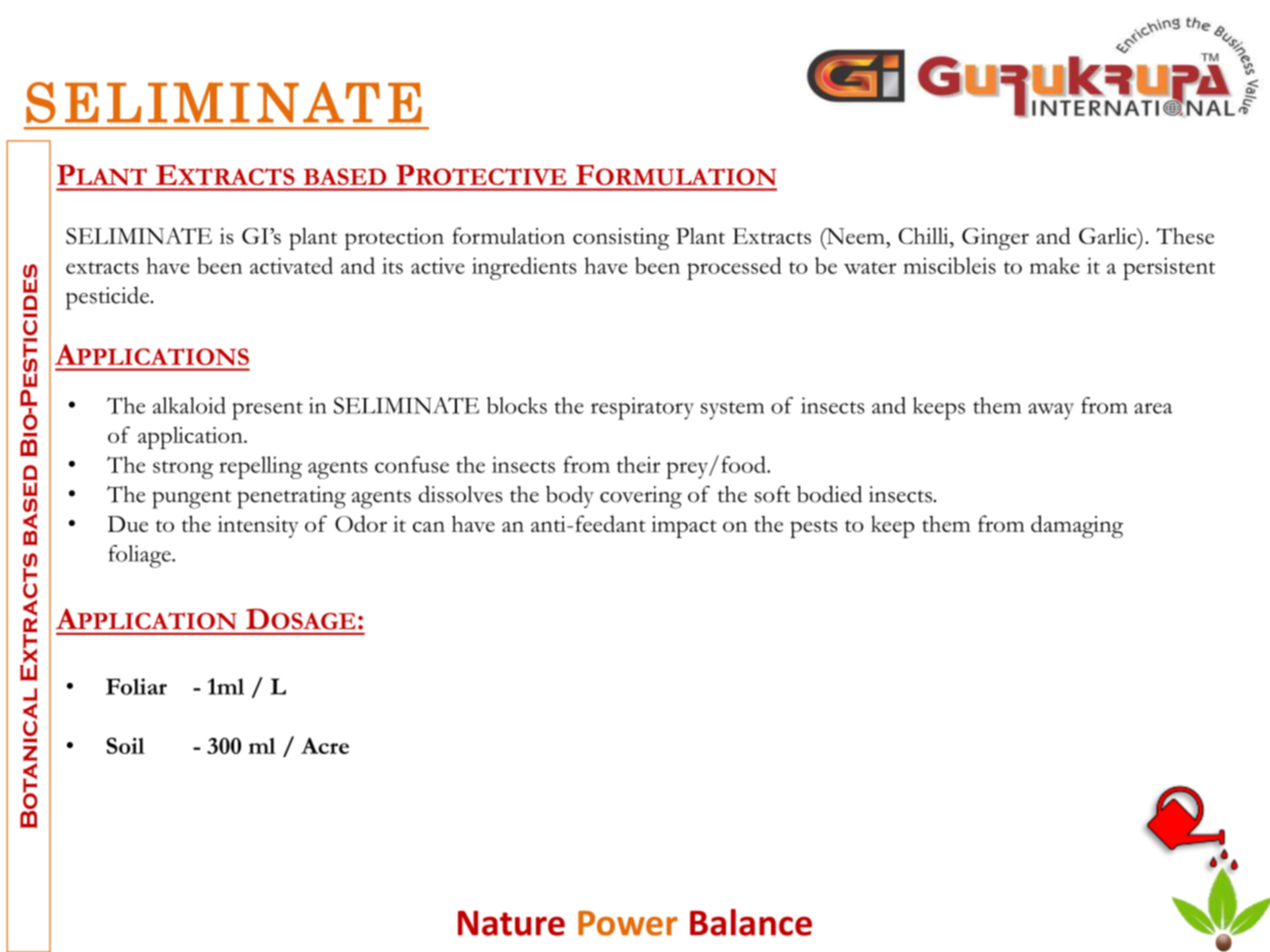 The image size is (1270, 952). Describe the element at coordinates (1077, 526) in the image. I see `damaging` at that location.
